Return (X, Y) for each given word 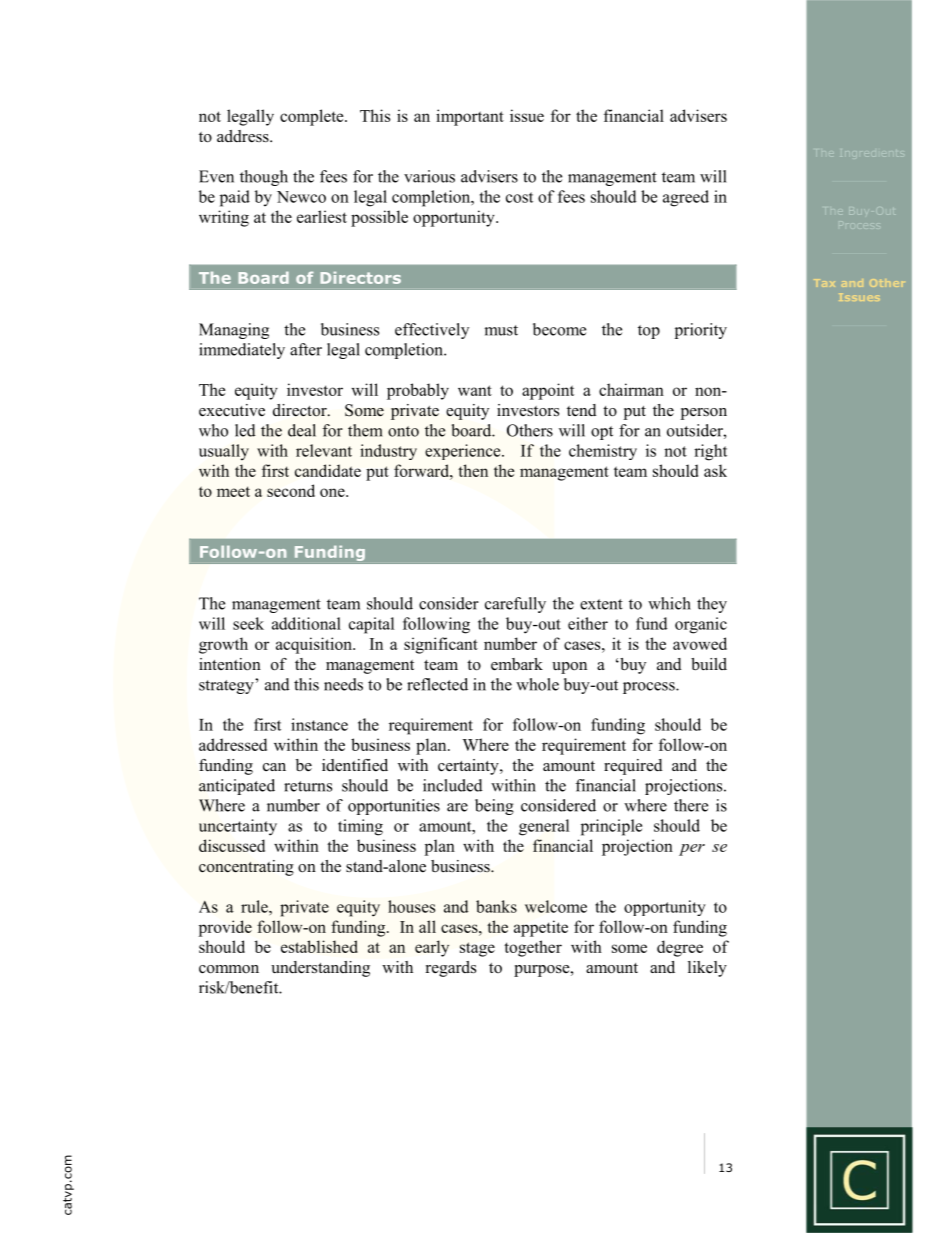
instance (319, 724)
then (473, 470)
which (669, 603)
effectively (432, 331)
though (264, 178)
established (319, 946)
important (470, 117)
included (453, 785)
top (649, 332)
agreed (686, 198)
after (306, 349)
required (633, 767)
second (291, 490)
